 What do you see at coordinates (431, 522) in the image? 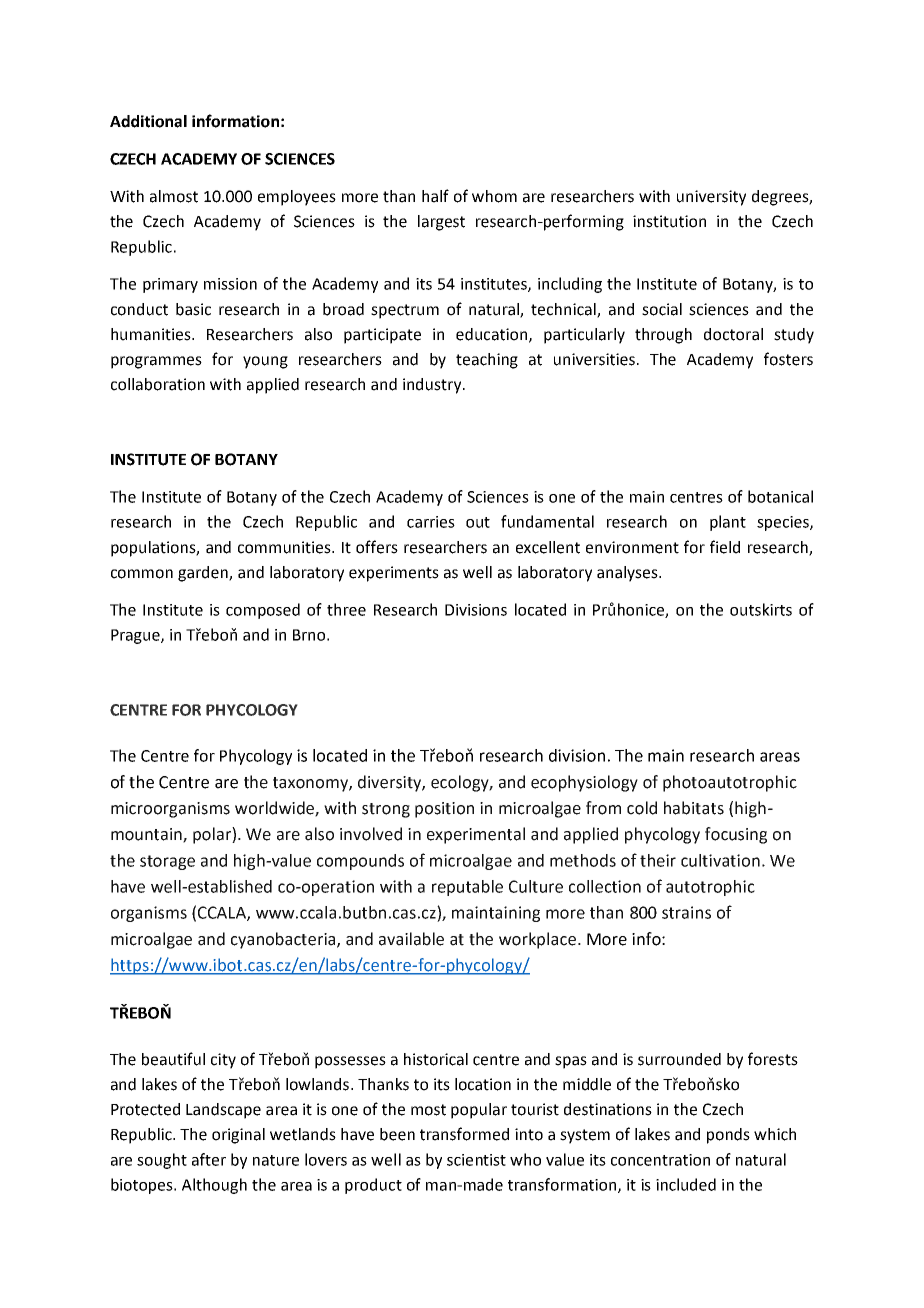
I see `carries` at bounding box center [431, 522].
